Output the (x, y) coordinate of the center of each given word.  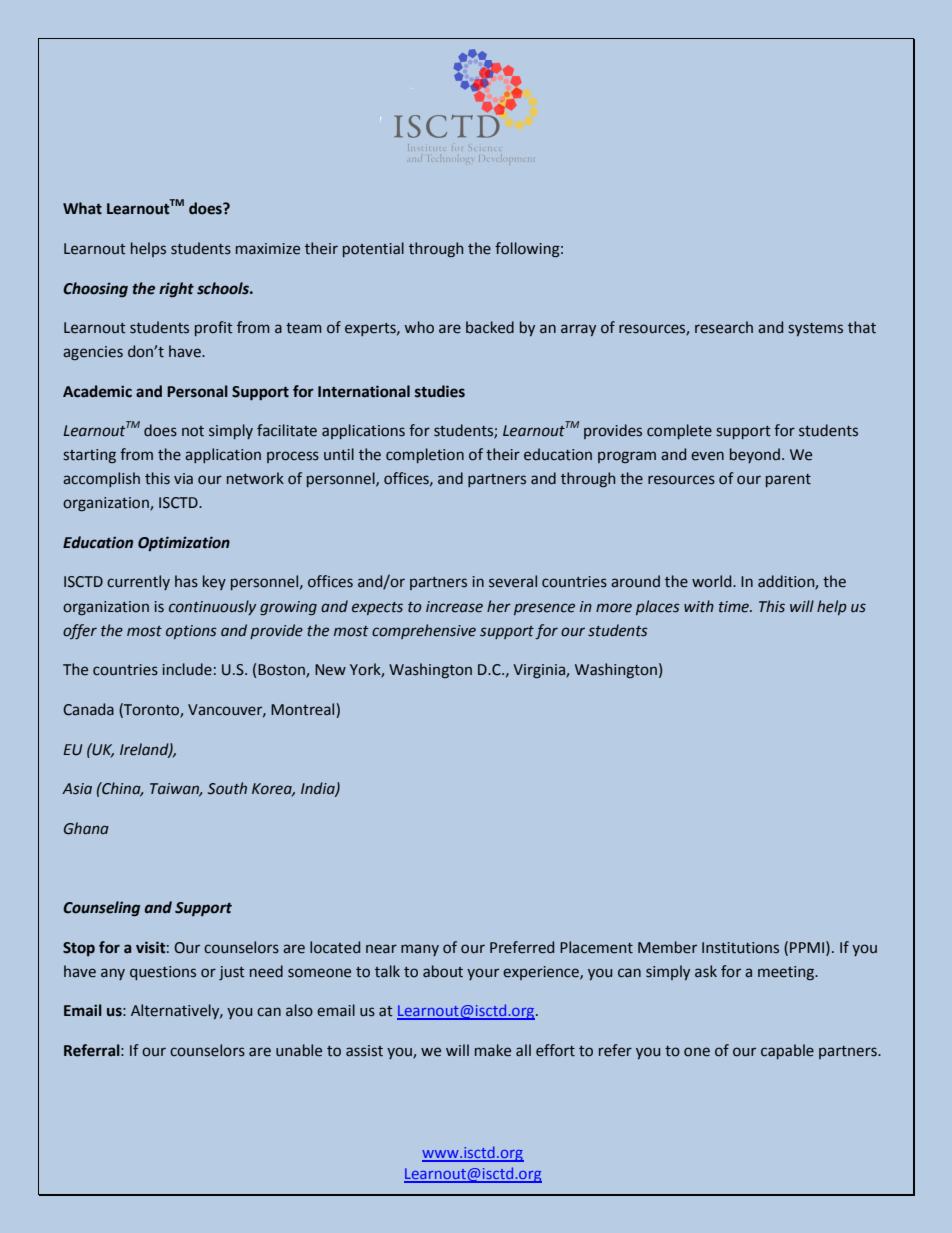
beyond (755, 455)
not (193, 431)
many (420, 950)
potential (373, 249)
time (735, 607)
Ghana (86, 828)
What (82, 208)
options (191, 632)
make (493, 1050)
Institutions (740, 948)
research (724, 327)
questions (163, 973)
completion (425, 455)
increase (454, 607)
